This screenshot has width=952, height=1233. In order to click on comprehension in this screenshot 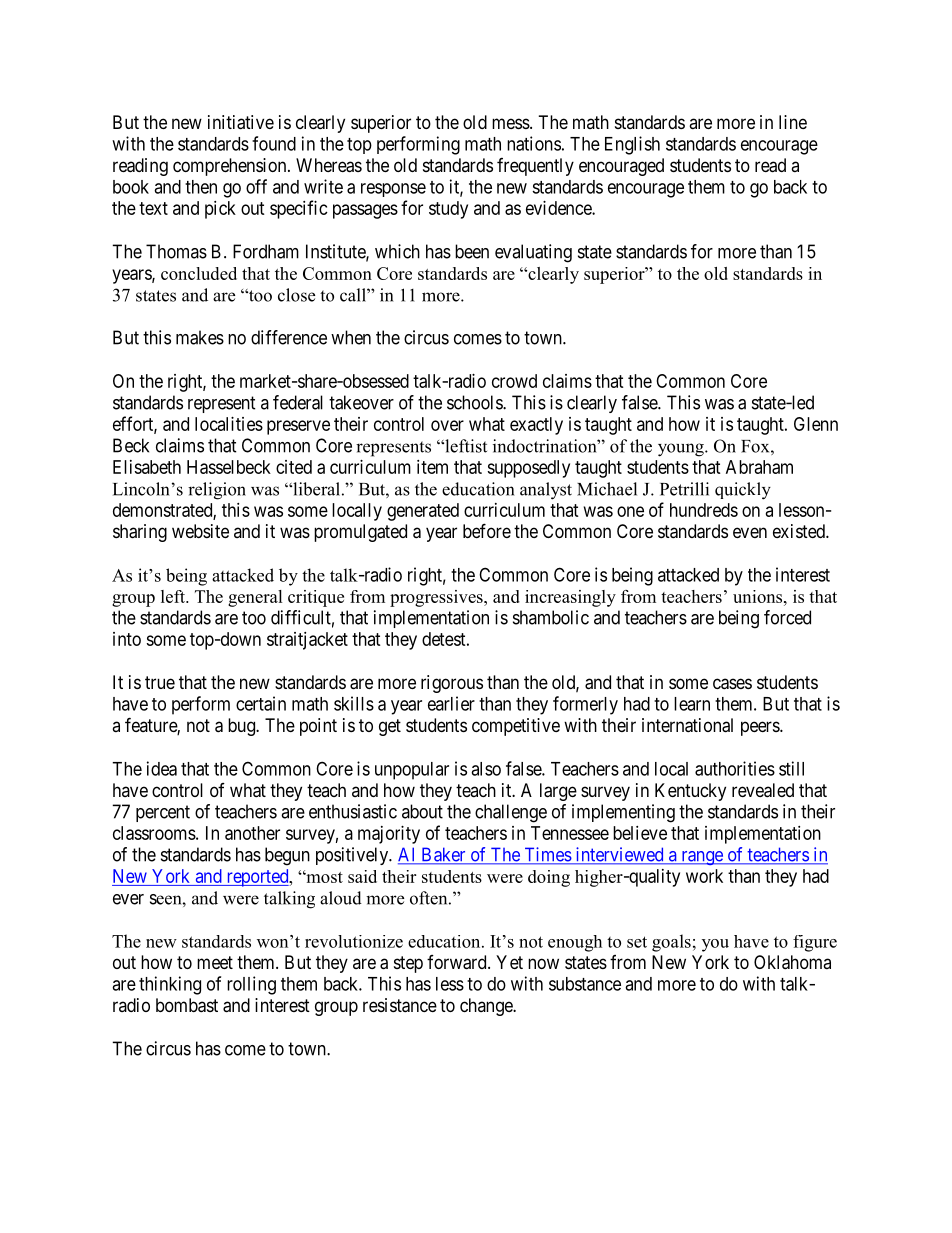, I will do `click(231, 167)`.
